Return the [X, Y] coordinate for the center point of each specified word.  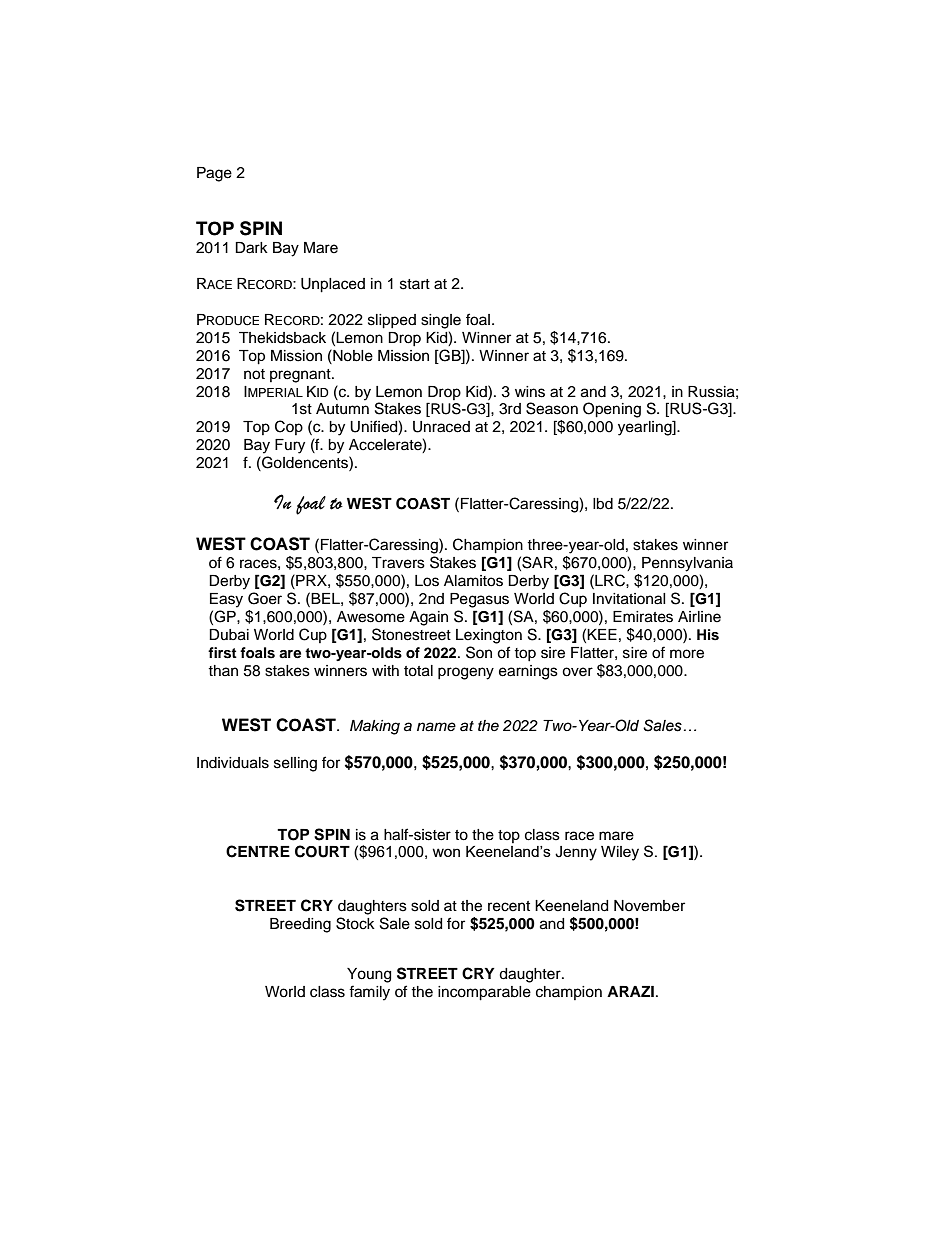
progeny [466, 673]
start [415, 284]
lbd [603, 504]
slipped [392, 321]
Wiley [620, 853]
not [254, 374]
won [446, 852]
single [441, 321]
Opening [612, 410]
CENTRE [258, 851]
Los [427, 581]
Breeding [300, 925]
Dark [251, 248]
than [223, 670]
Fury [290, 446]
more [687, 654]
